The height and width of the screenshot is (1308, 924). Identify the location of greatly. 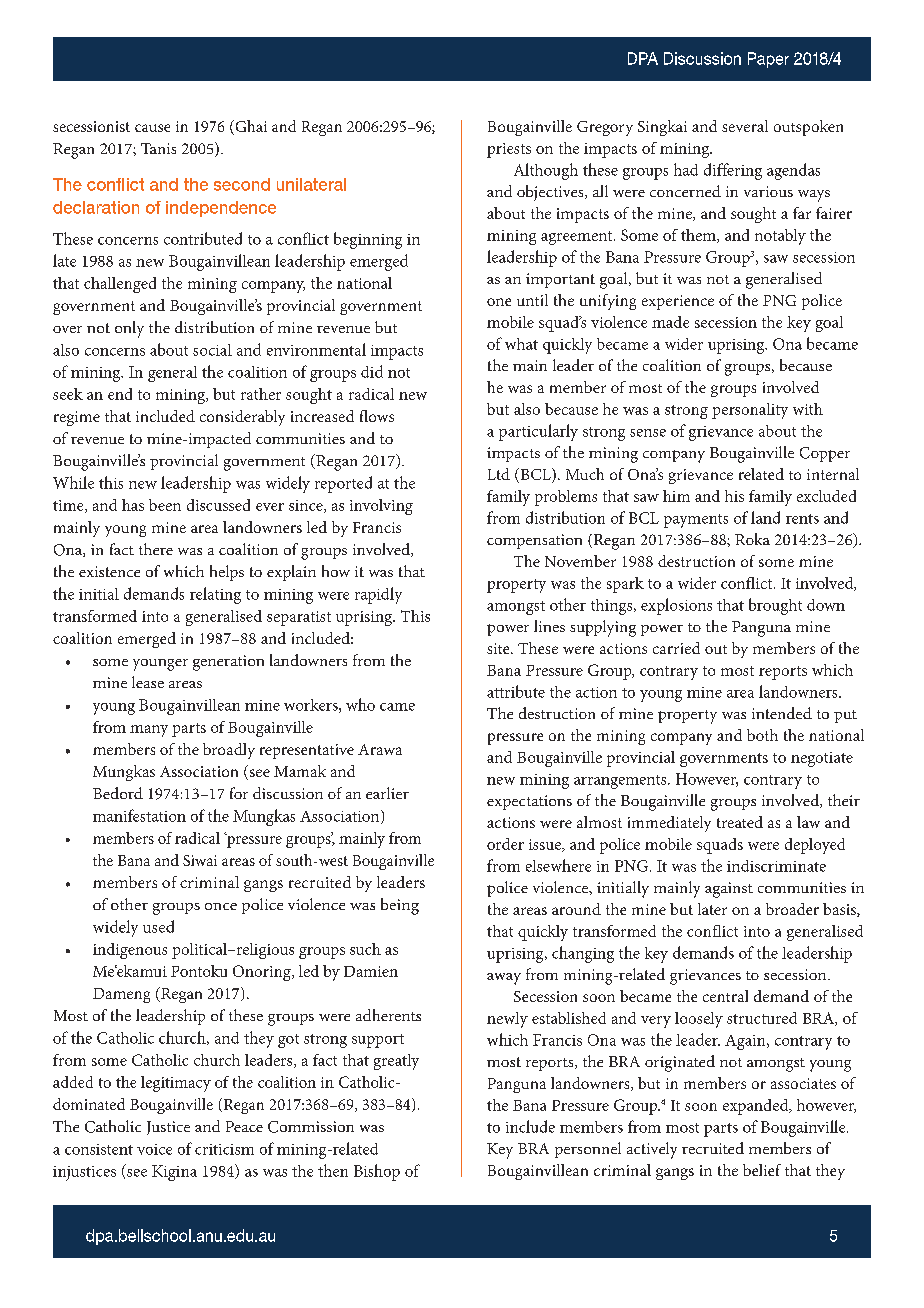
(396, 1062).
